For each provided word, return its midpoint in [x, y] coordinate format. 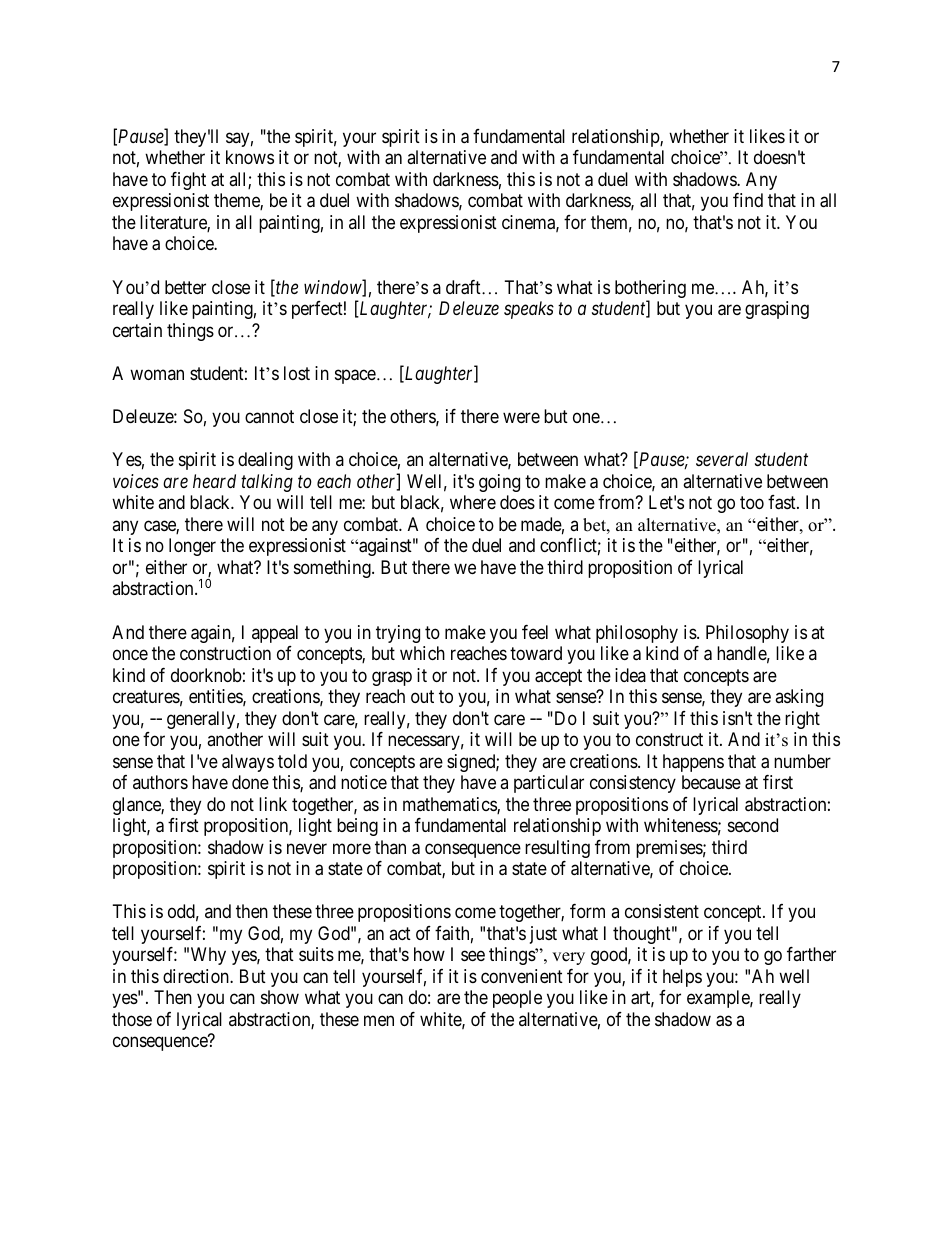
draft [464, 287]
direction [197, 976]
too [752, 503]
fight [188, 181]
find [748, 200]
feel [535, 632]
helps [682, 978]
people [517, 999]
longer [192, 547]
